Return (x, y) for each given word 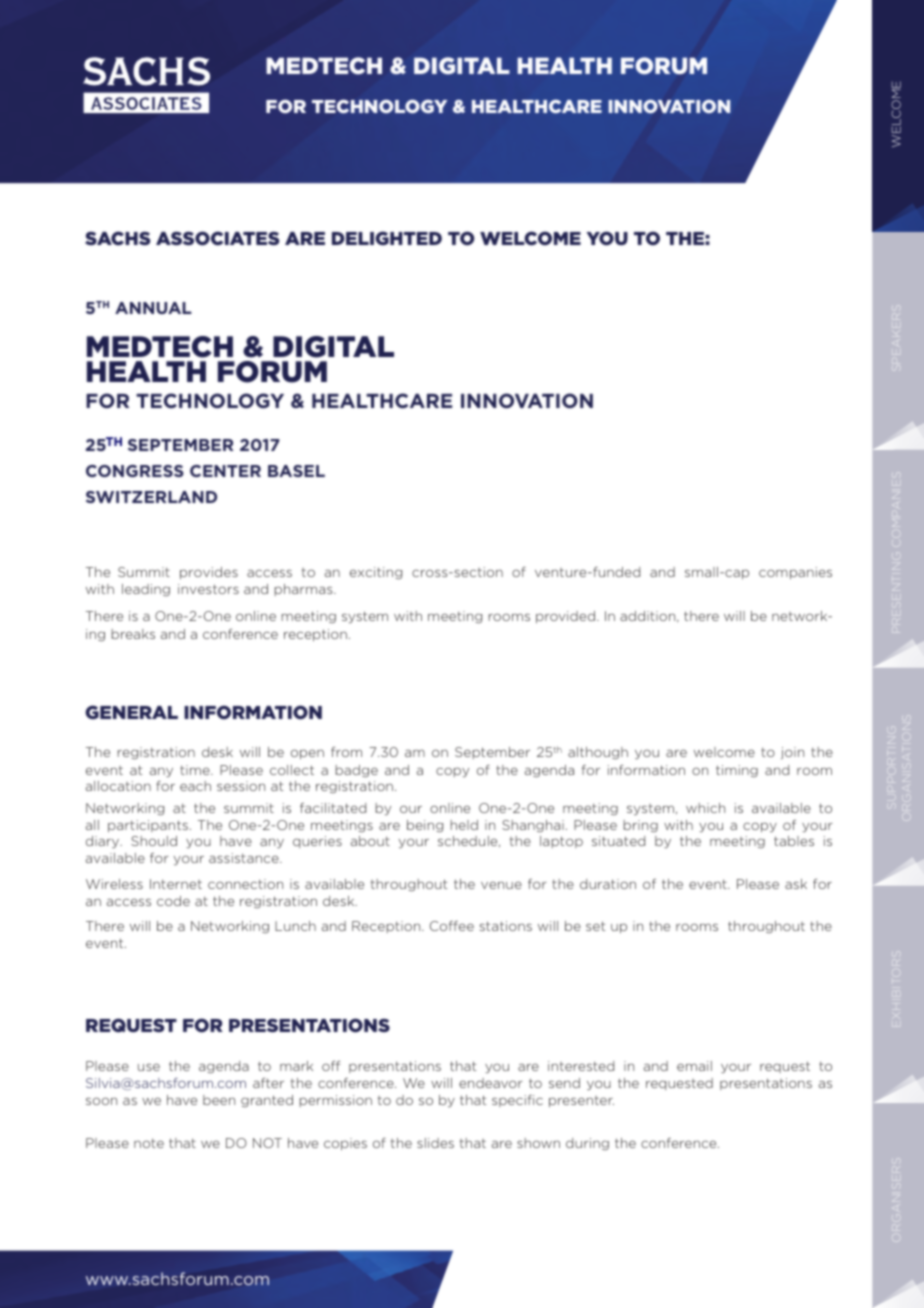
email (694, 1066)
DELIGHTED (387, 238)
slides (435, 1143)
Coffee (452, 926)
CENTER (225, 471)
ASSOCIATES (217, 238)
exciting (376, 573)
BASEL (296, 471)
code (173, 901)
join (792, 753)
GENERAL (131, 712)
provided (565, 617)
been (219, 1100)
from (346, 752)
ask (796, 884)
